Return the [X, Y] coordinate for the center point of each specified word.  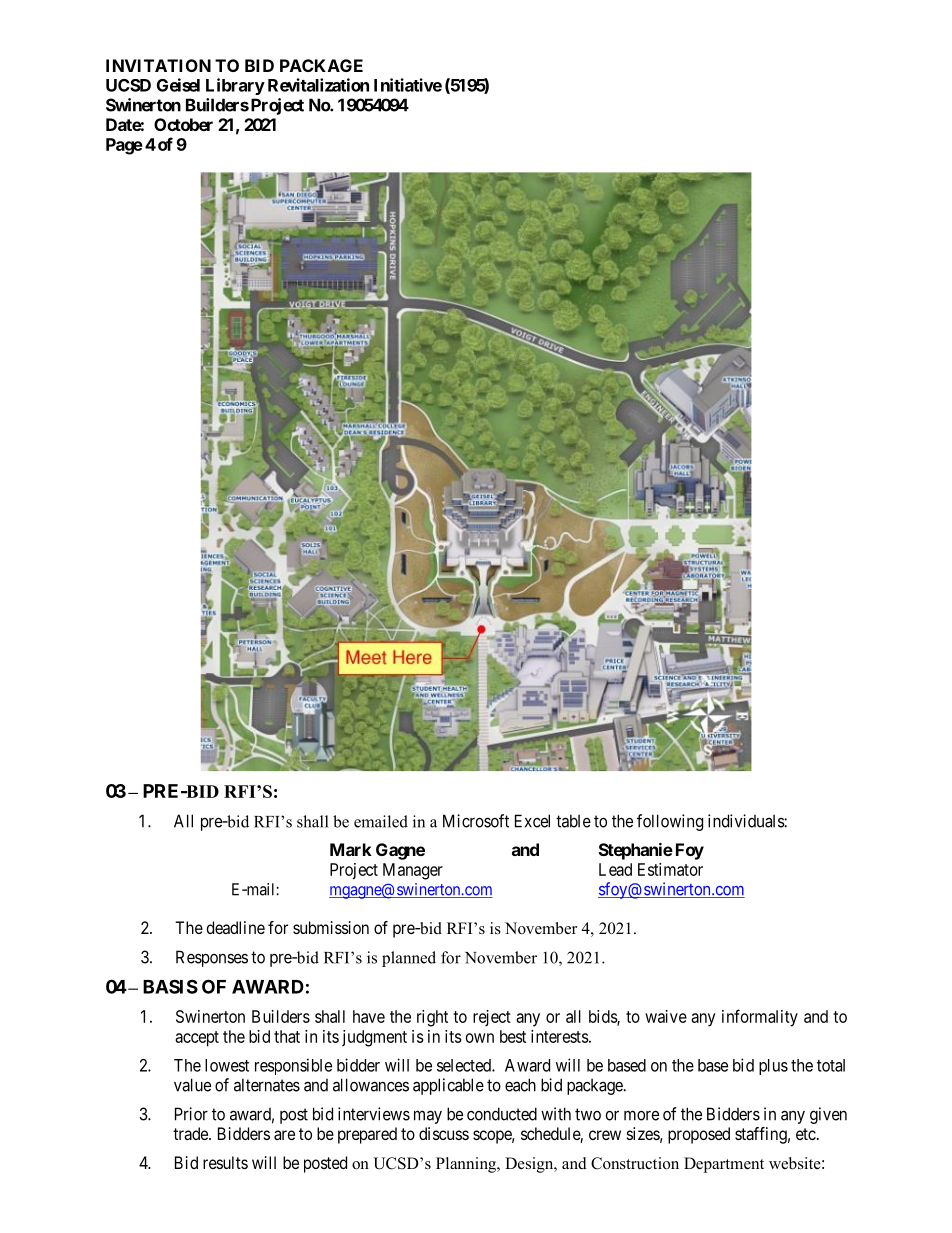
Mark [351, 849]
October [183, 124]
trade [191, 1133]
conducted [502, 1114]
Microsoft [476, 821]
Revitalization [318, 85]
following [670, 822]
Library [235, 86]
